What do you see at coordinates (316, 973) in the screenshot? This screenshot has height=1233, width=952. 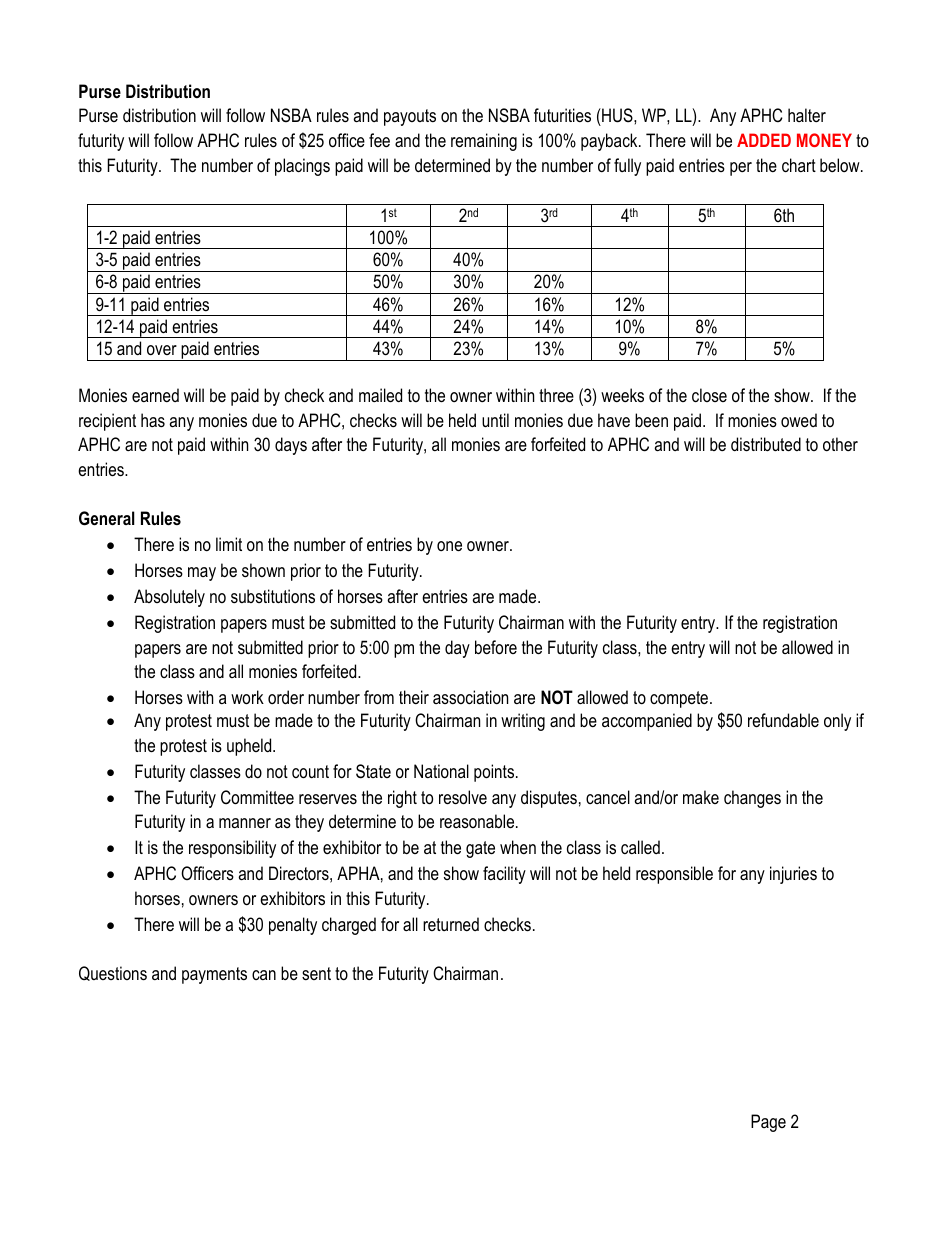 I see `sent` at bounding box center [316, 973].
